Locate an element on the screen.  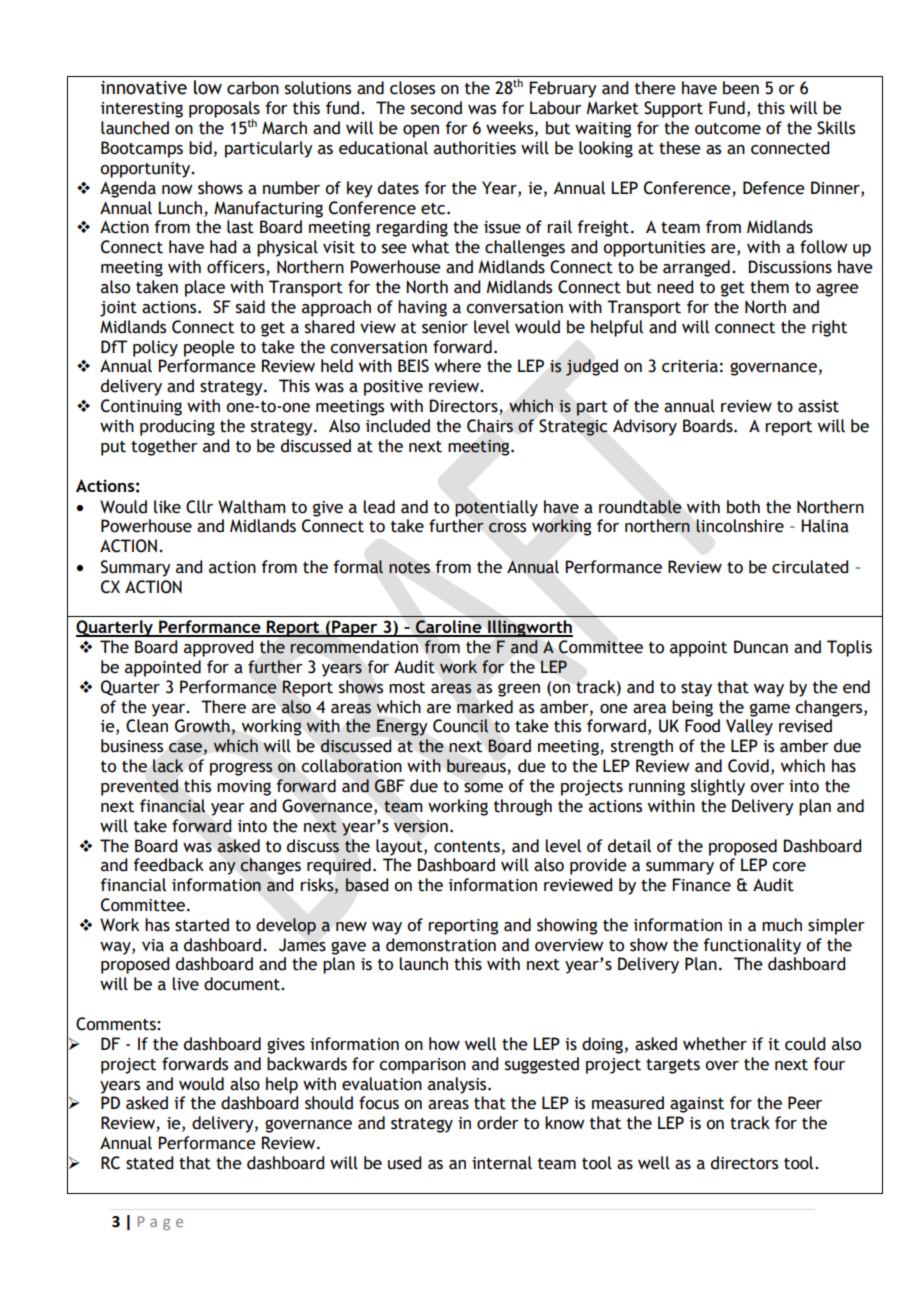
slightly is located at coordinates (718, 787).
